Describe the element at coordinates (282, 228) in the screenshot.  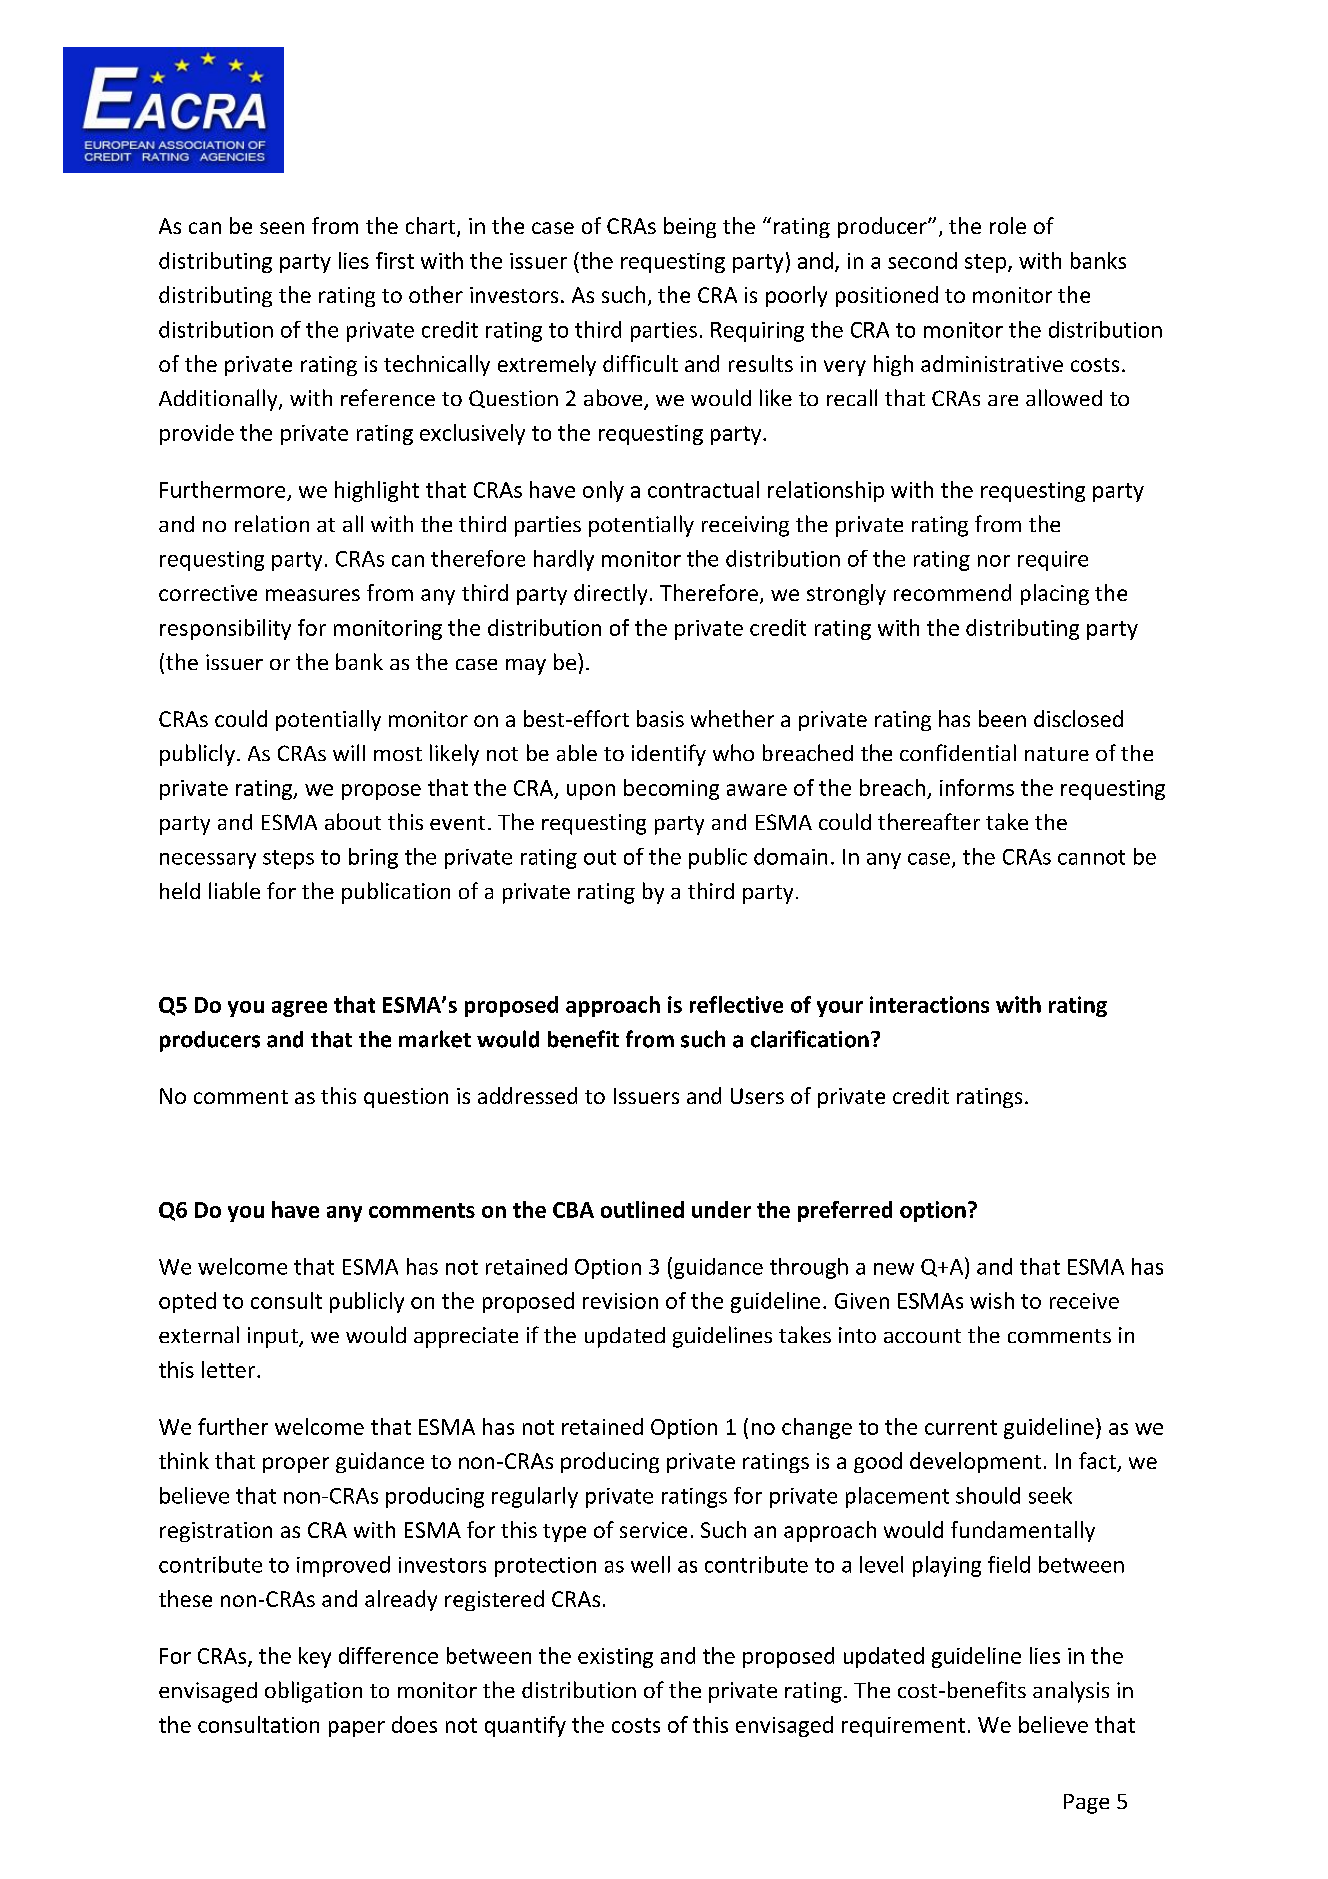
I see `seen` at that location.
